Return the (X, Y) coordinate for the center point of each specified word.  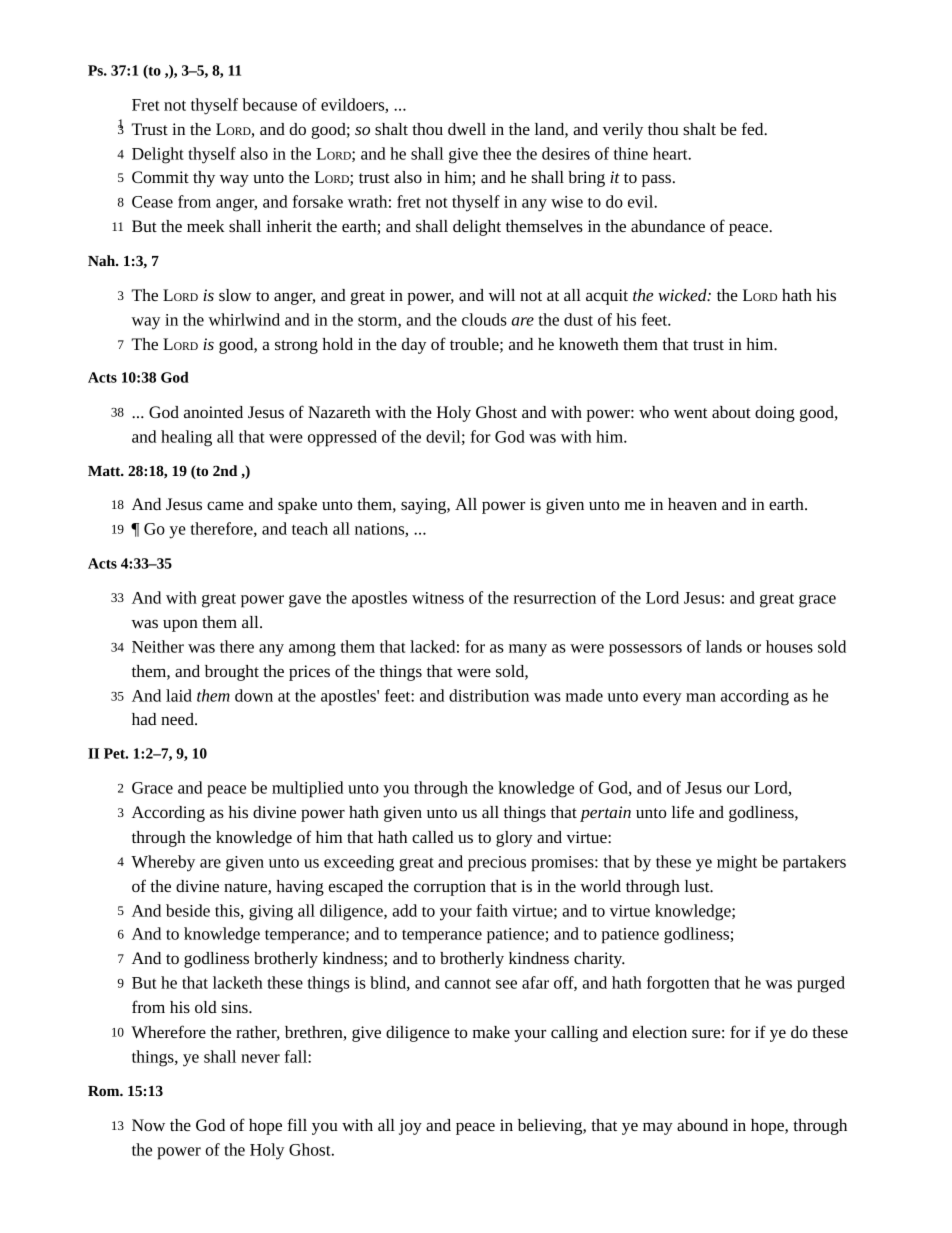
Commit (160, 177)
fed (754, 128)
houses (789, 646)
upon (180, 625)
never (260, 1058)
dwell (467, 129)
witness (438, 598)
